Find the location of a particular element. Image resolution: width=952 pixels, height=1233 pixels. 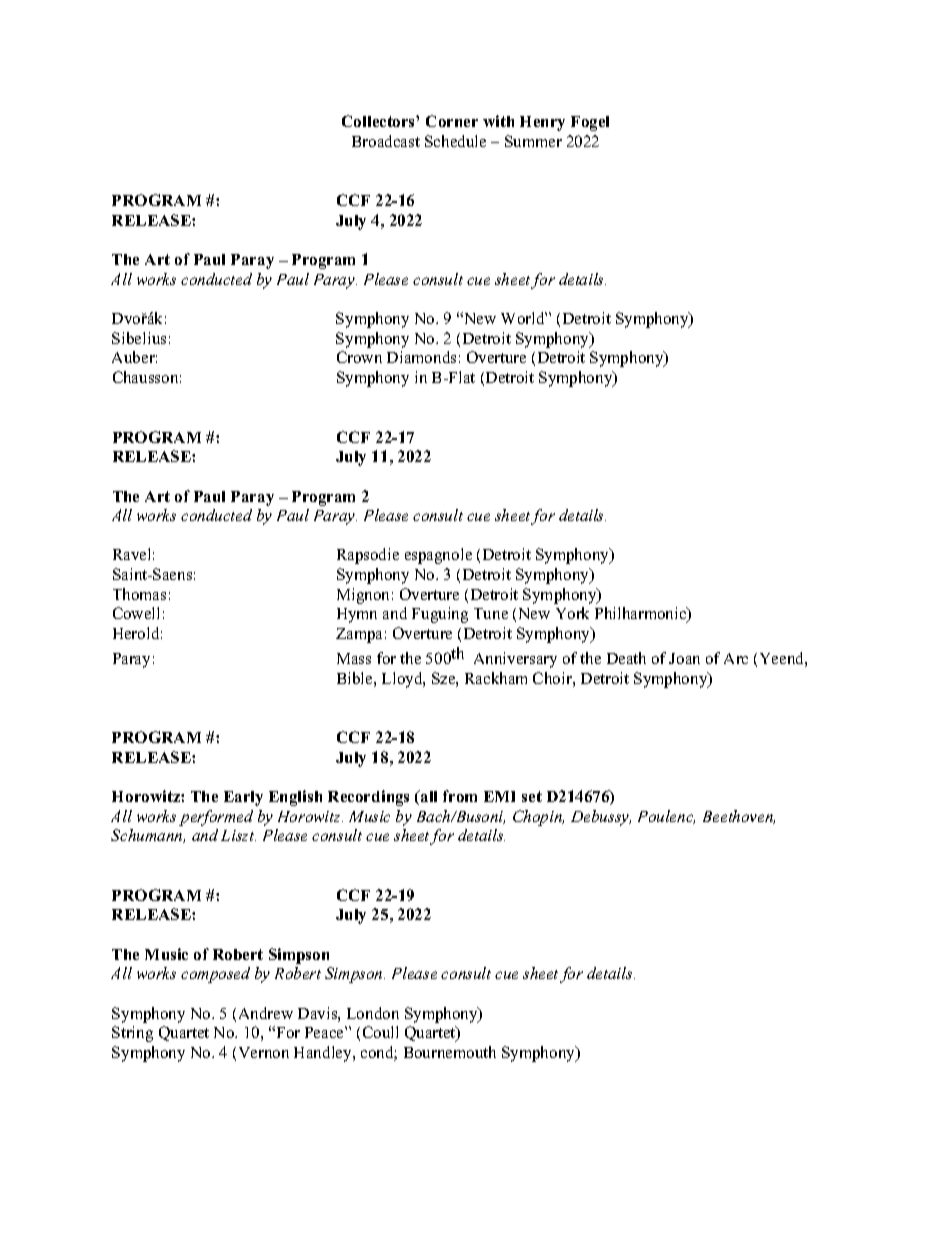

Fogel is located at coordinates (590, 123).
